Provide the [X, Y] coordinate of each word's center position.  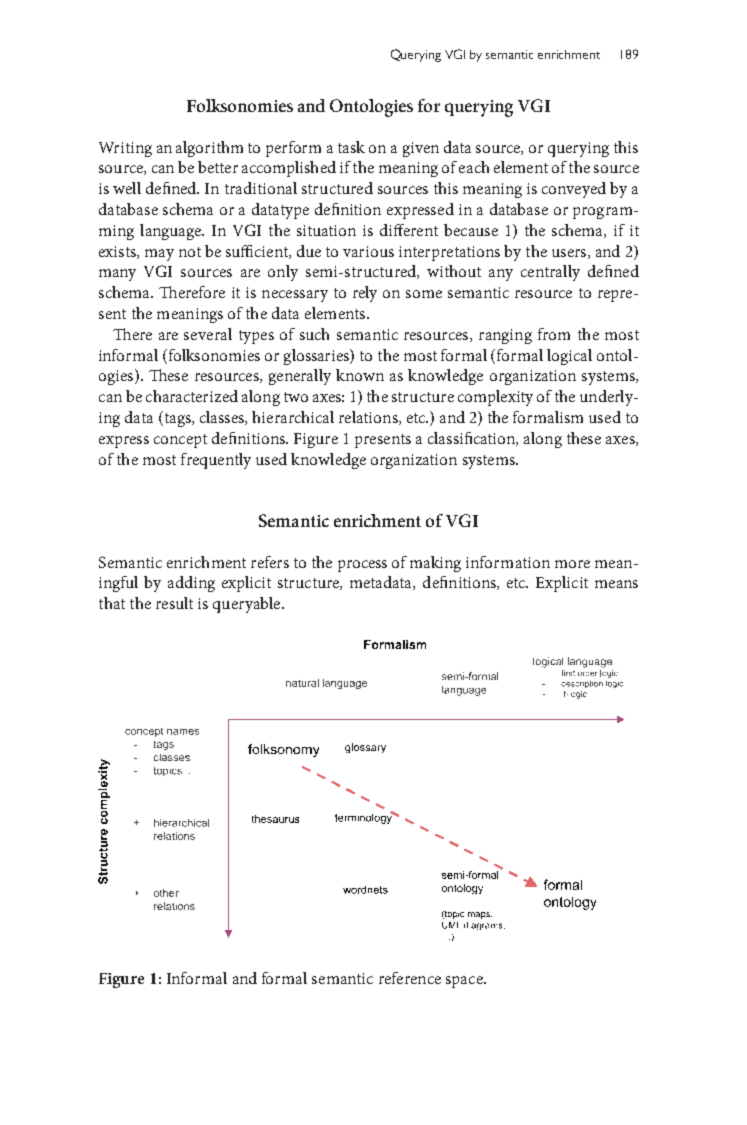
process [362, 566]
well [127, 188]
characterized [192, 396]
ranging [505, 336]
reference [410, 978]
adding [191, 584]
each [474, 167]
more [572, 564]
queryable [248, 605]
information [508, 562]
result [174, 603]
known [360, 375]
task [351, 147]
